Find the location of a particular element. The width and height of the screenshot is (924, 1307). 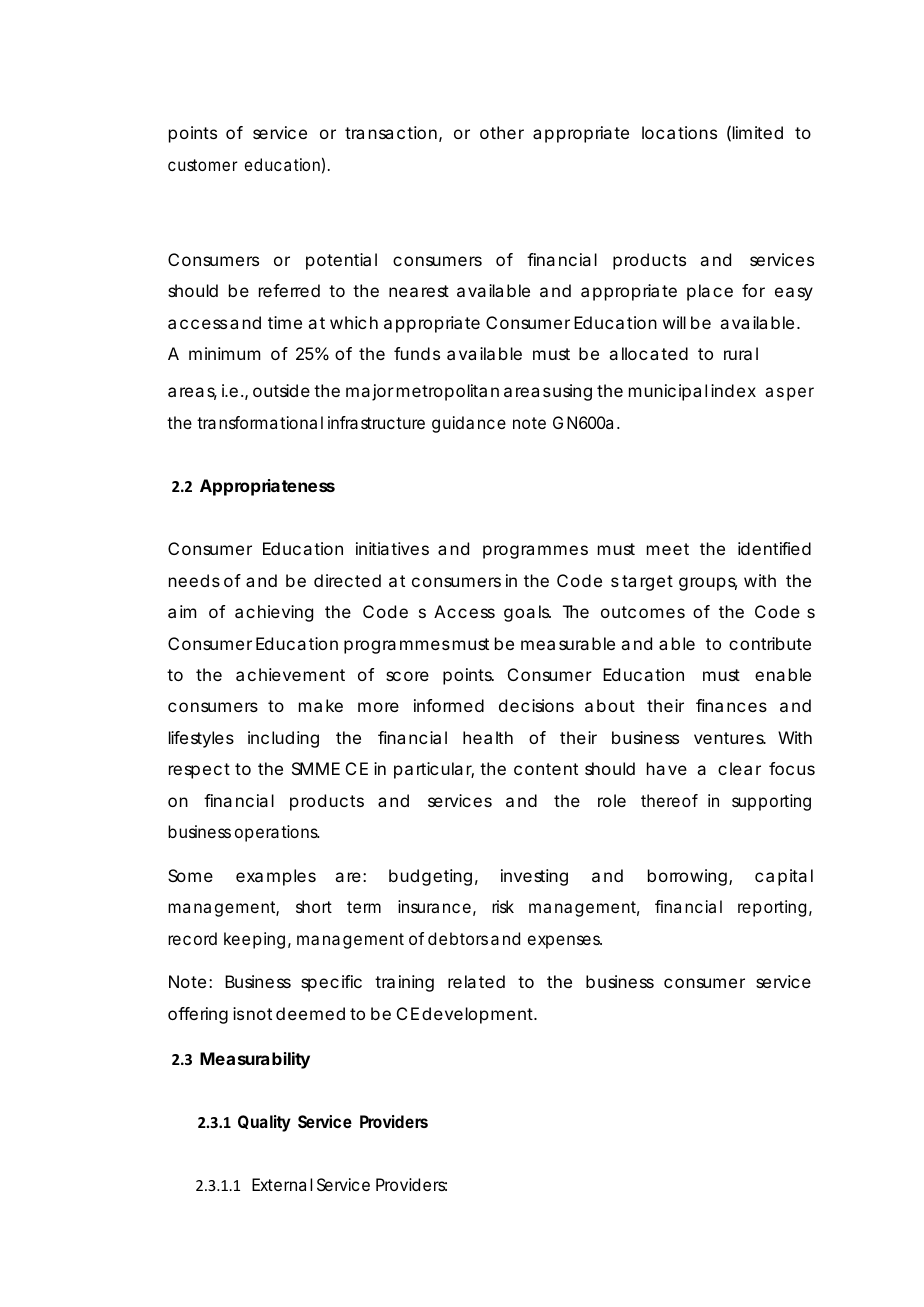

guidance is located at coordinates (469, 424).
